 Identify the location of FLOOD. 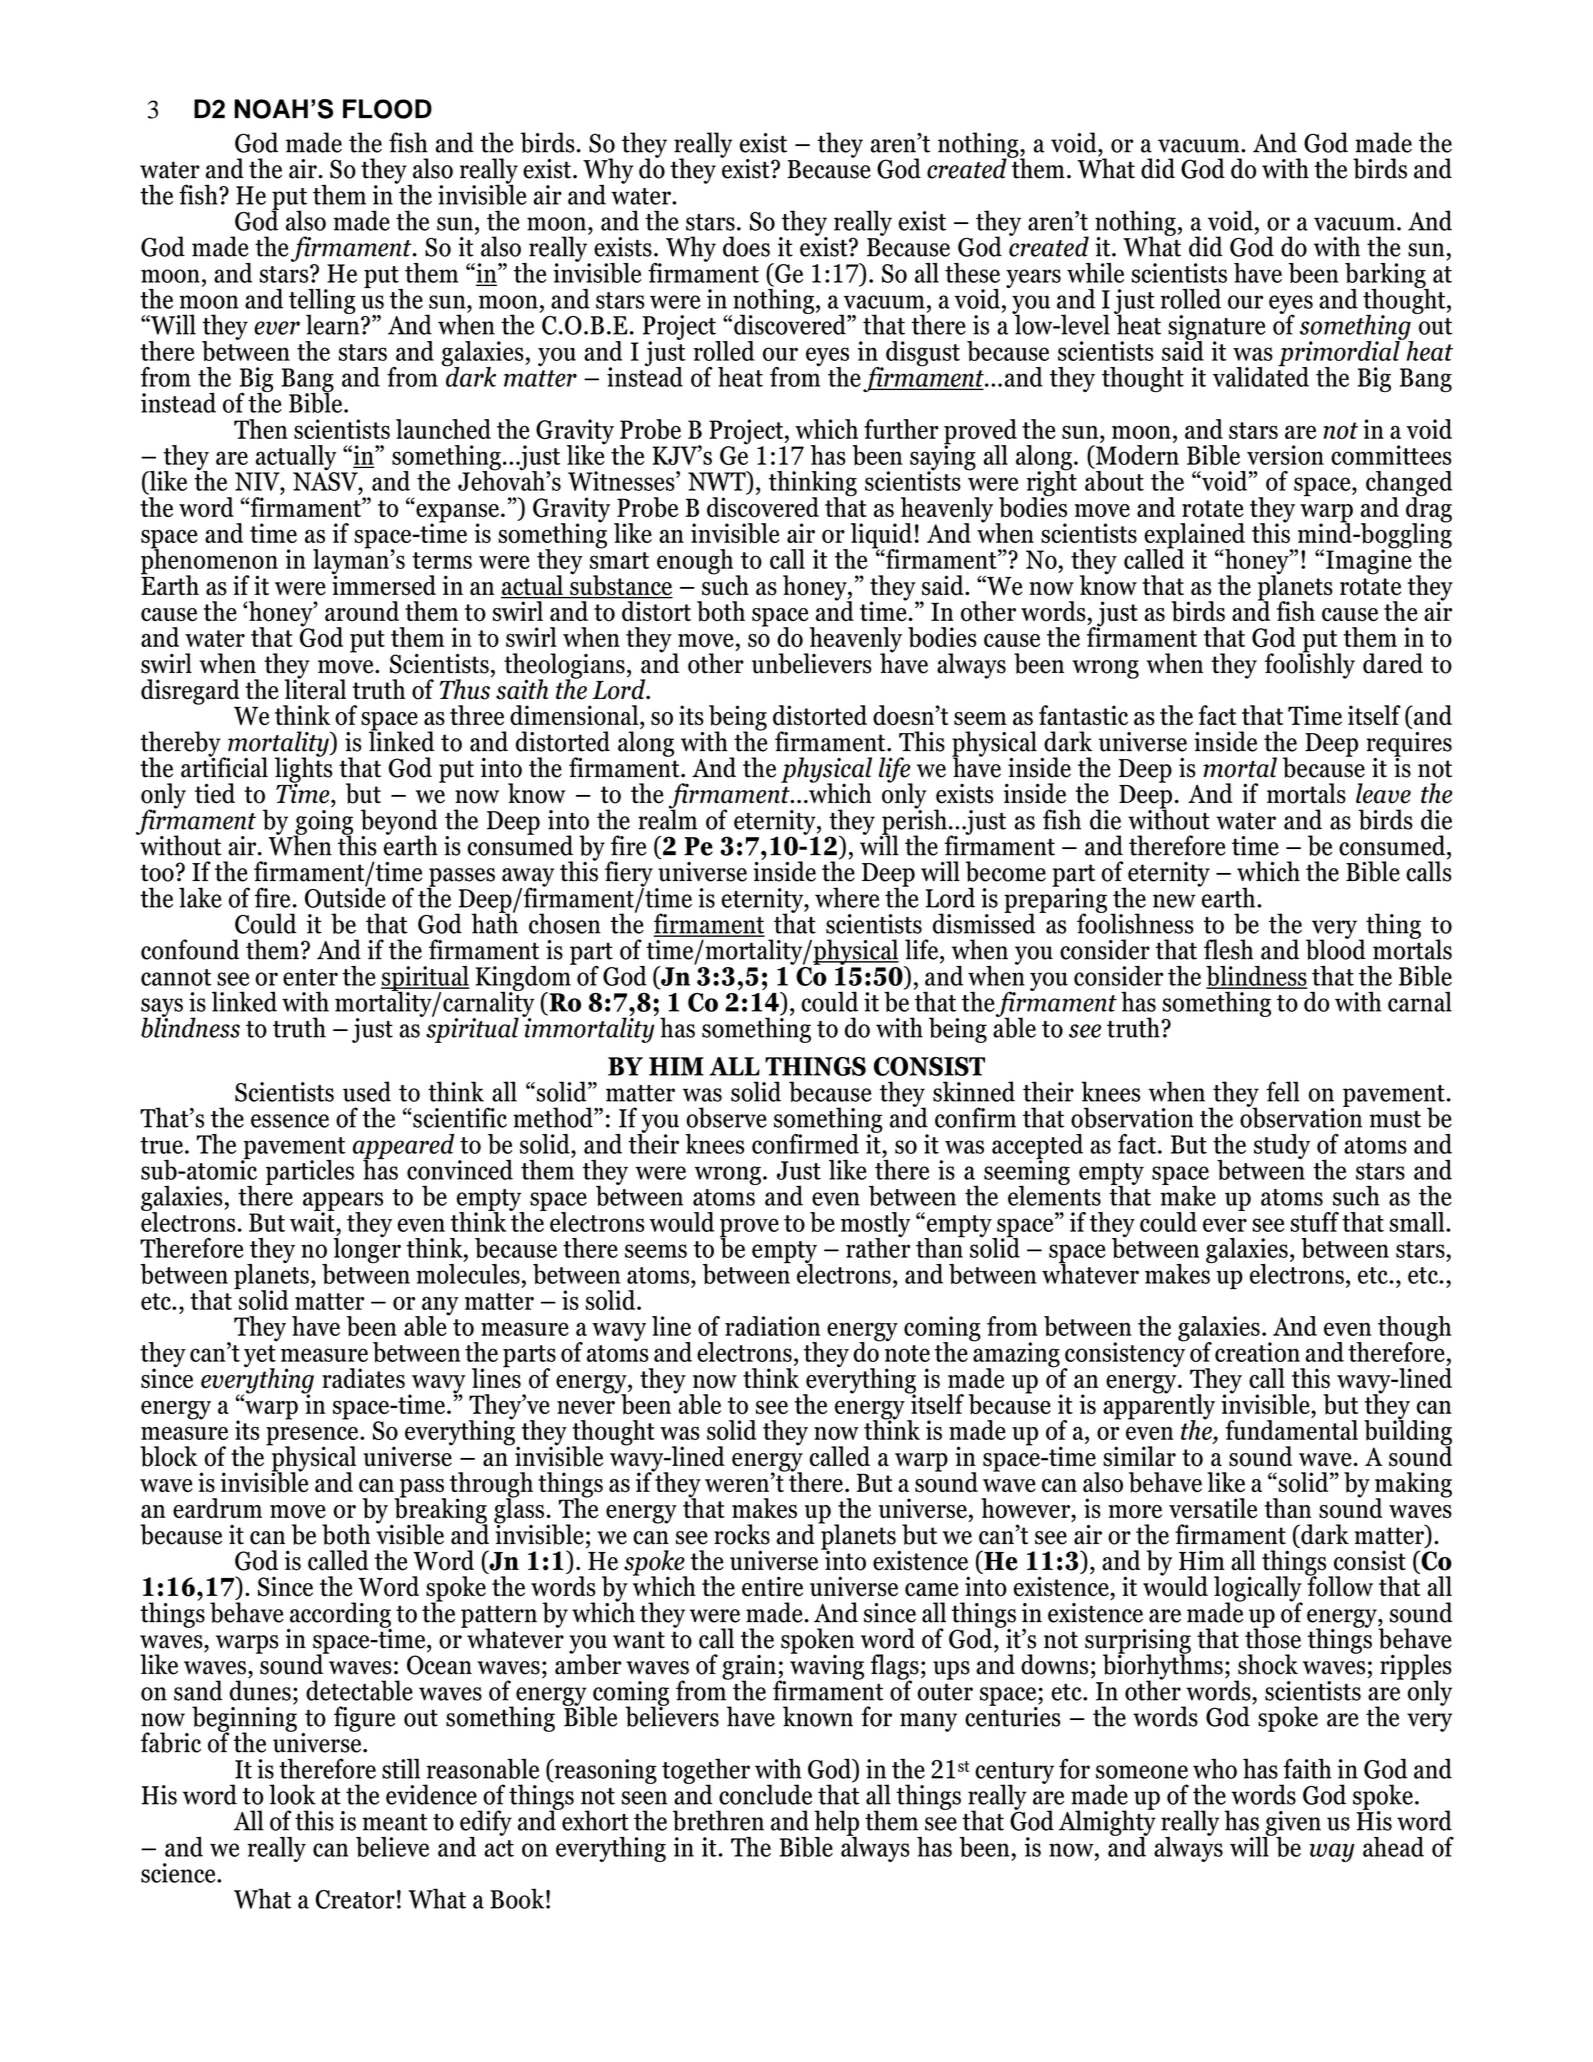
(387, 109).
